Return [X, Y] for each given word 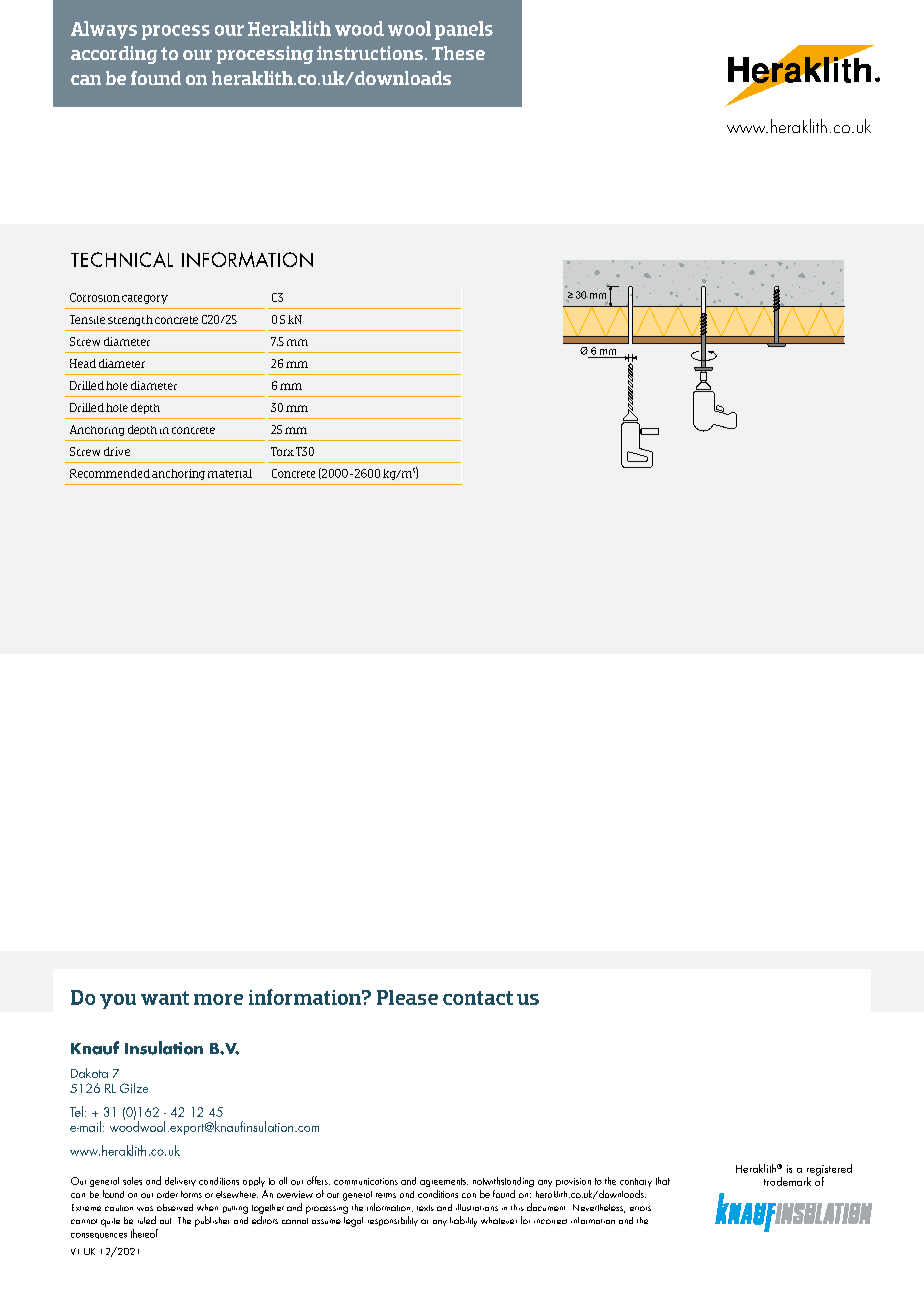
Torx [282, 451]
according [114, 55]
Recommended [110, 473]
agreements [444, 1182]
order [167, 1194]
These [458, 53]
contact [478, 998]
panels [464, 30]
